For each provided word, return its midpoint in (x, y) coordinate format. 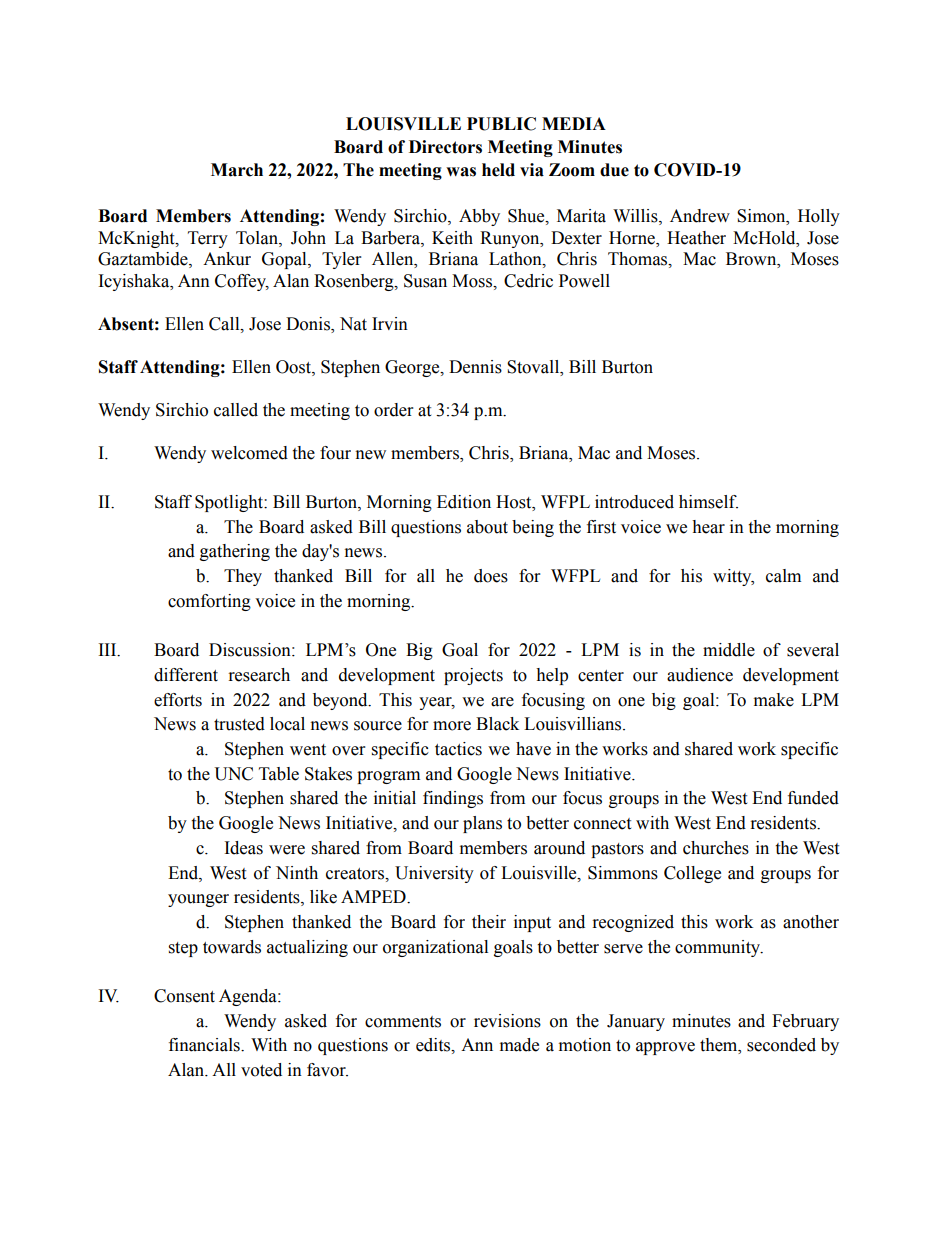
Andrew (700, 216)
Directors (445, 147)
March (237, 170)
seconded (781, 1045)
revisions (507, 1021)
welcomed (249, 453)
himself (708, 502)
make (774, 700)
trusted (239, 724)
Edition (464, 502)
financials (205, 1045)
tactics (458, 749)
